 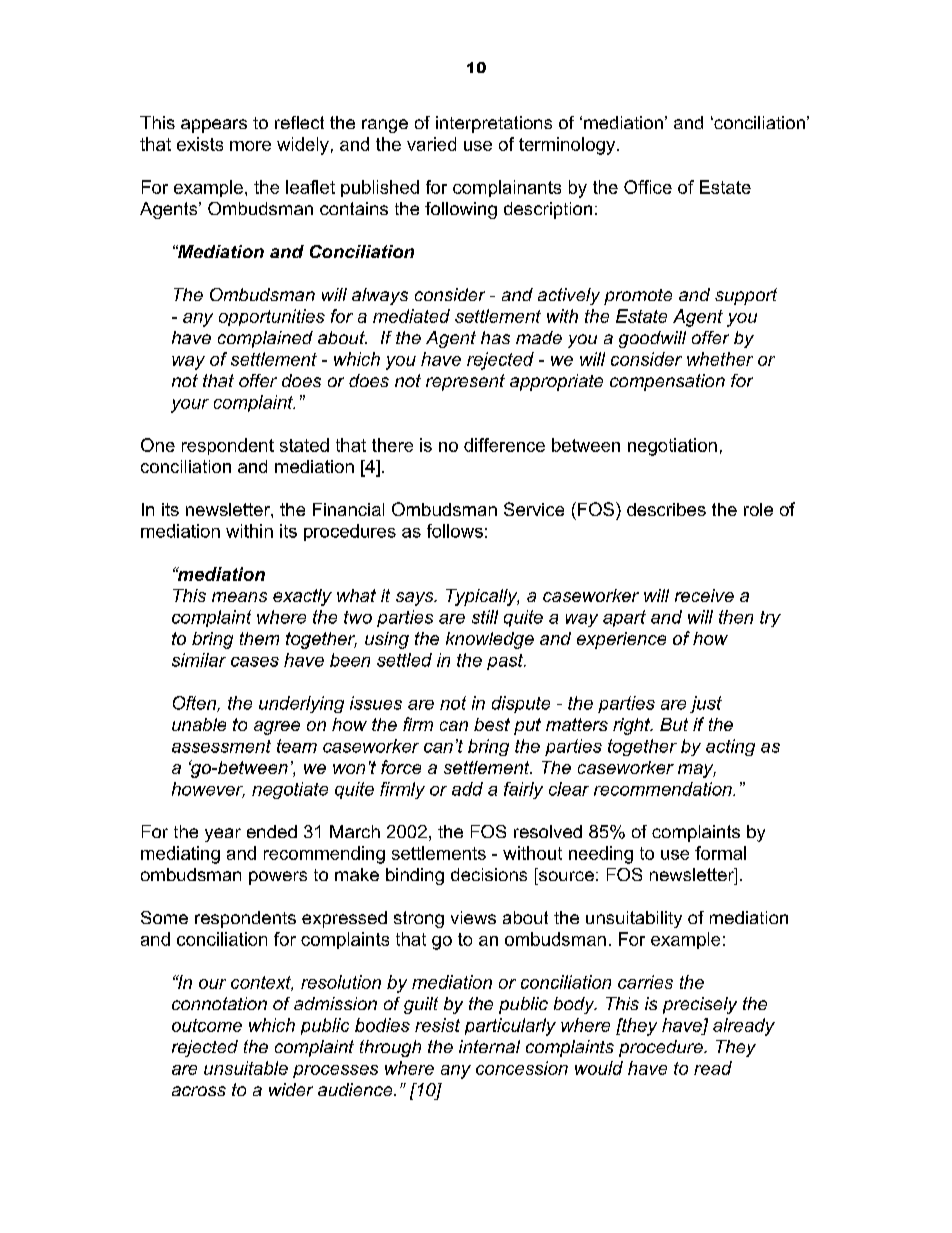 I want to click on Office, so click(x=648, y=187).
